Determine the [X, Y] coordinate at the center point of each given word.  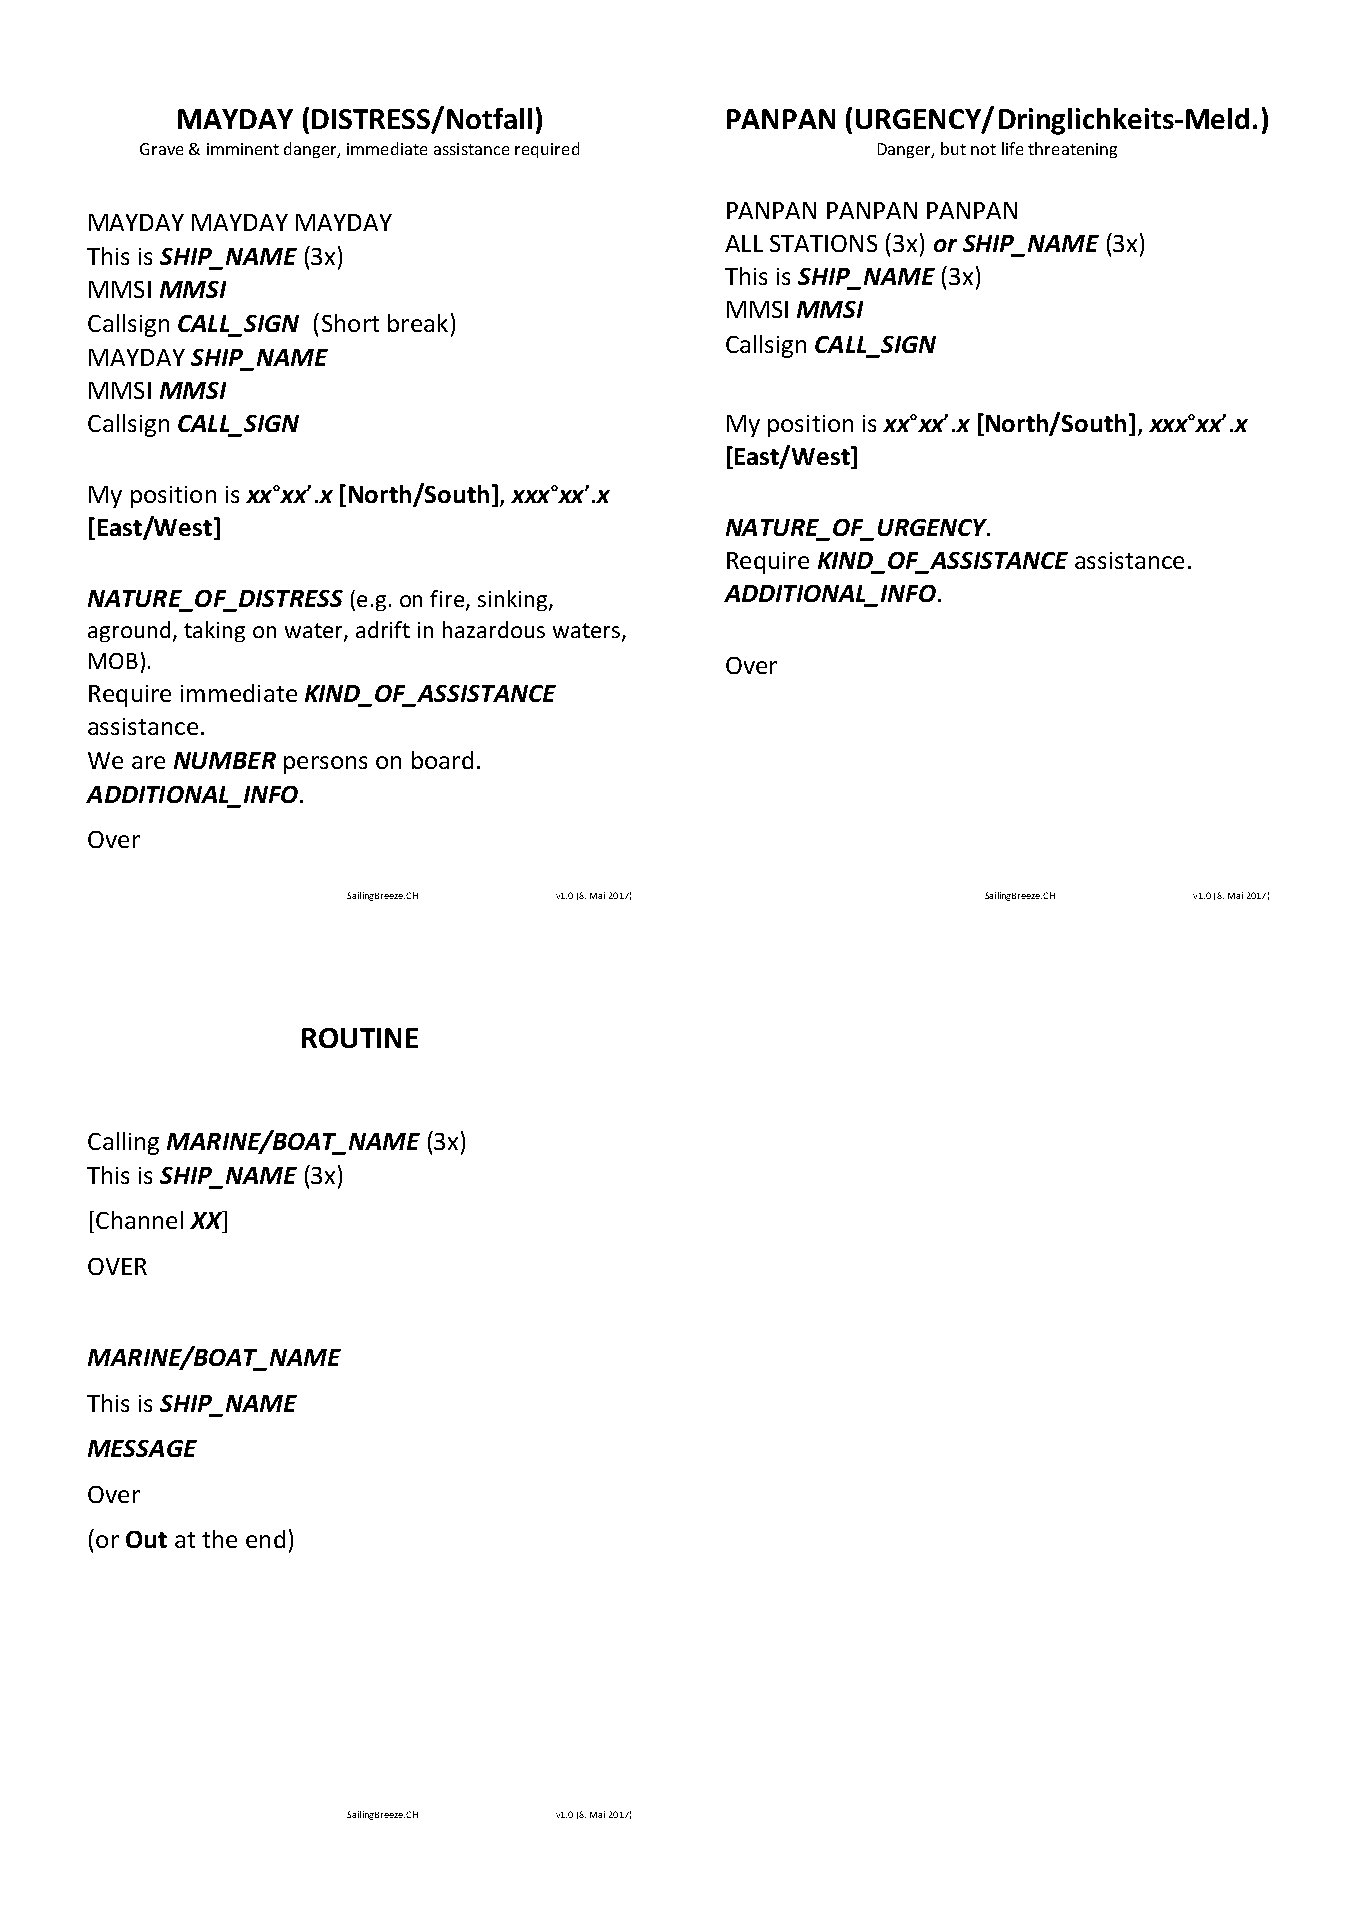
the [219, 1539]
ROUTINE [360, 1038]
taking [214, 631]
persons [325, 765]
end [265, 1539]
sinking [514, 600]
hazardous [494, 629]
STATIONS [823, 243]
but [953, 148]
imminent [243, 149]
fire [448, 600]
